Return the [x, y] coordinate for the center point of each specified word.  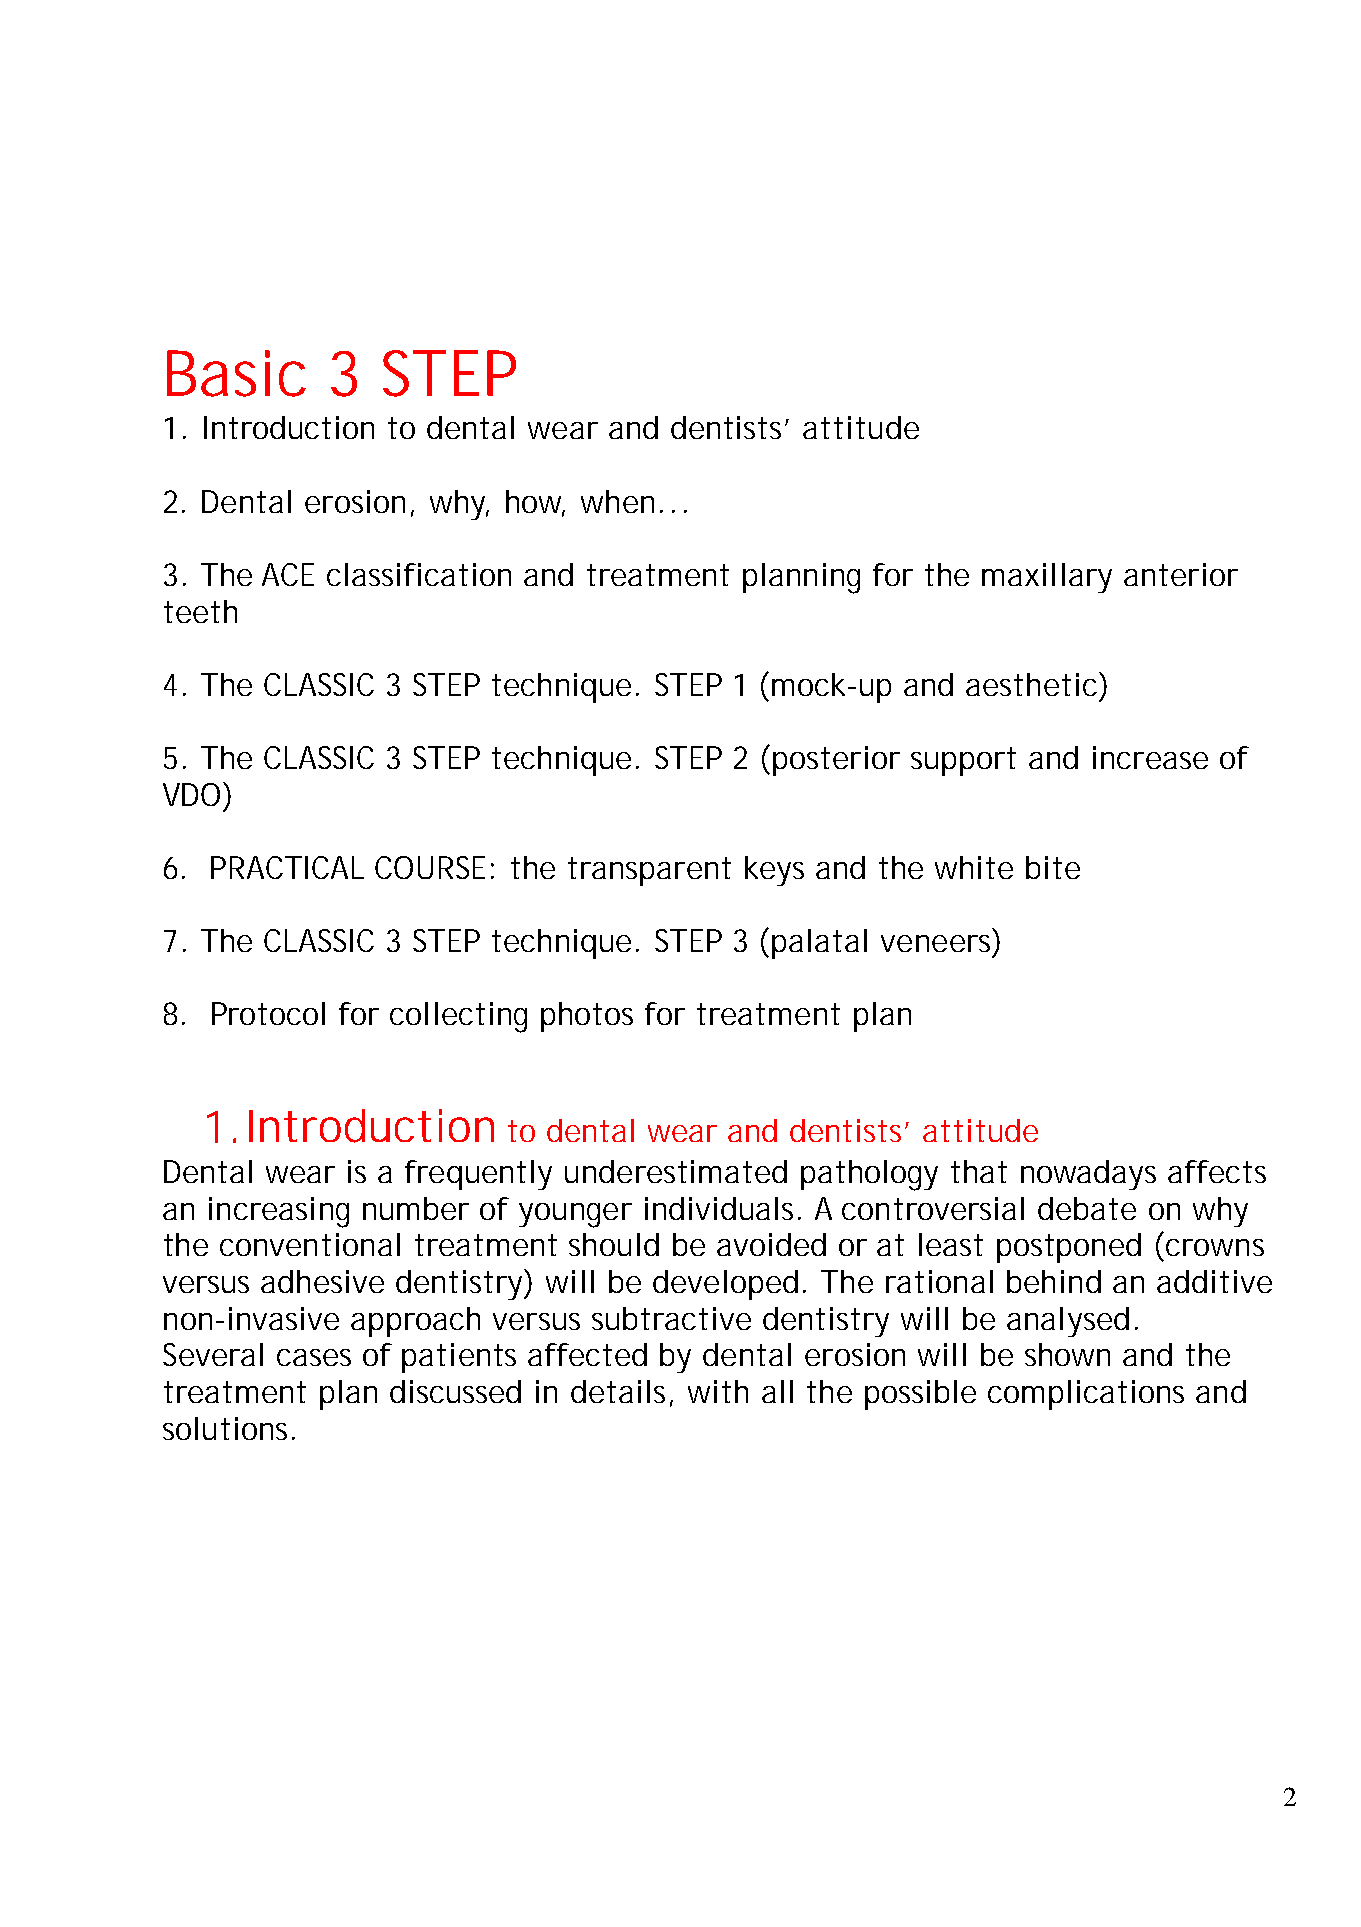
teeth [200, 611]
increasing [279, 1212]
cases [314, 1357]
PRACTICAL [287, 867]
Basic [236, 373]
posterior [836, 761]
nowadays [1088, 1175]
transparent [649, 871]
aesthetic [1033, 684]
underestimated [676, 1171]
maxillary [1047, 578]
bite [1053, 867]
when [617, 501]
